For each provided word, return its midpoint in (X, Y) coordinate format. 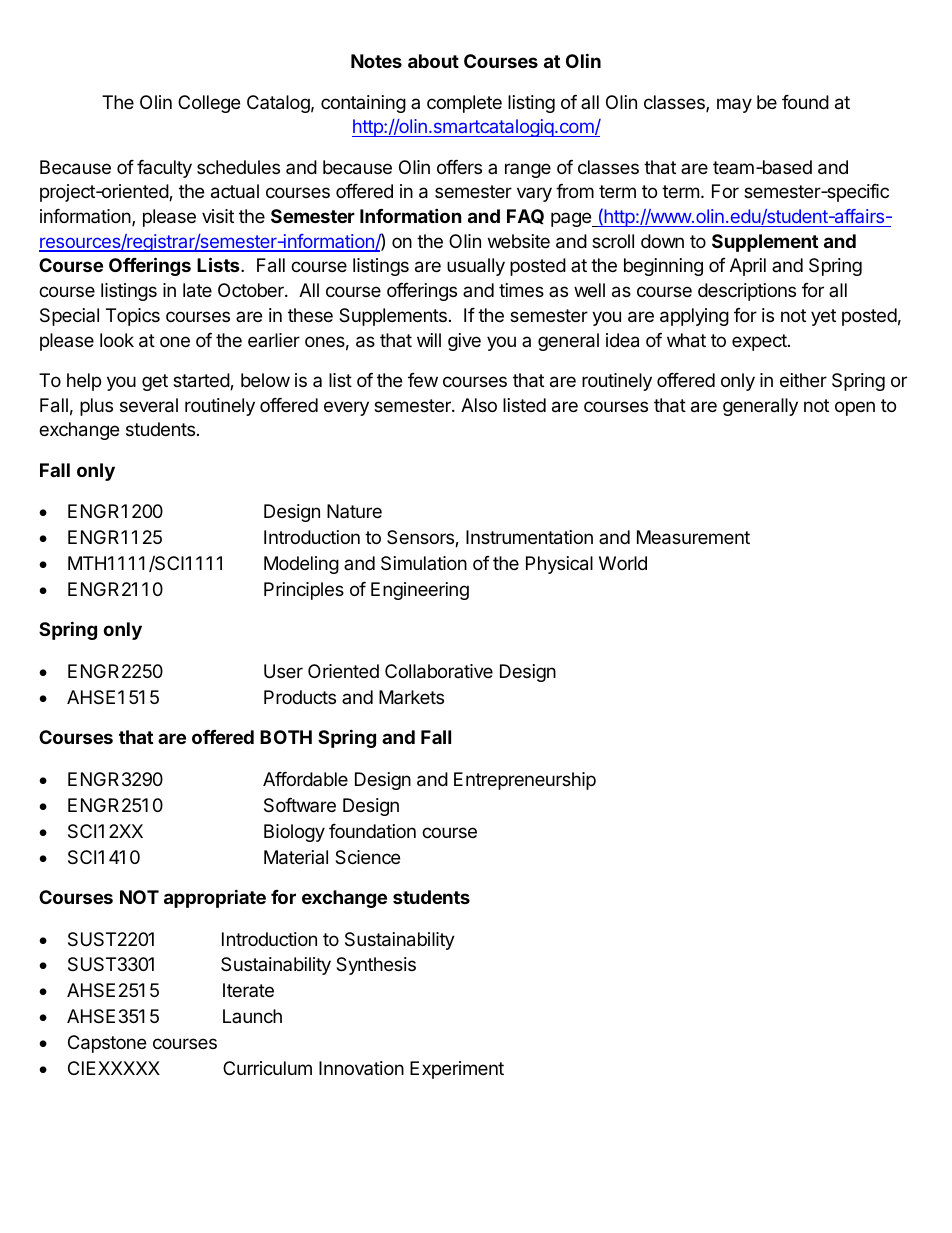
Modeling (301, 565)
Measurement (693, 537)
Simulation (424, 563)
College (209, 104)
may (734, 105)
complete (464, 104)
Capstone (107, 1044)
